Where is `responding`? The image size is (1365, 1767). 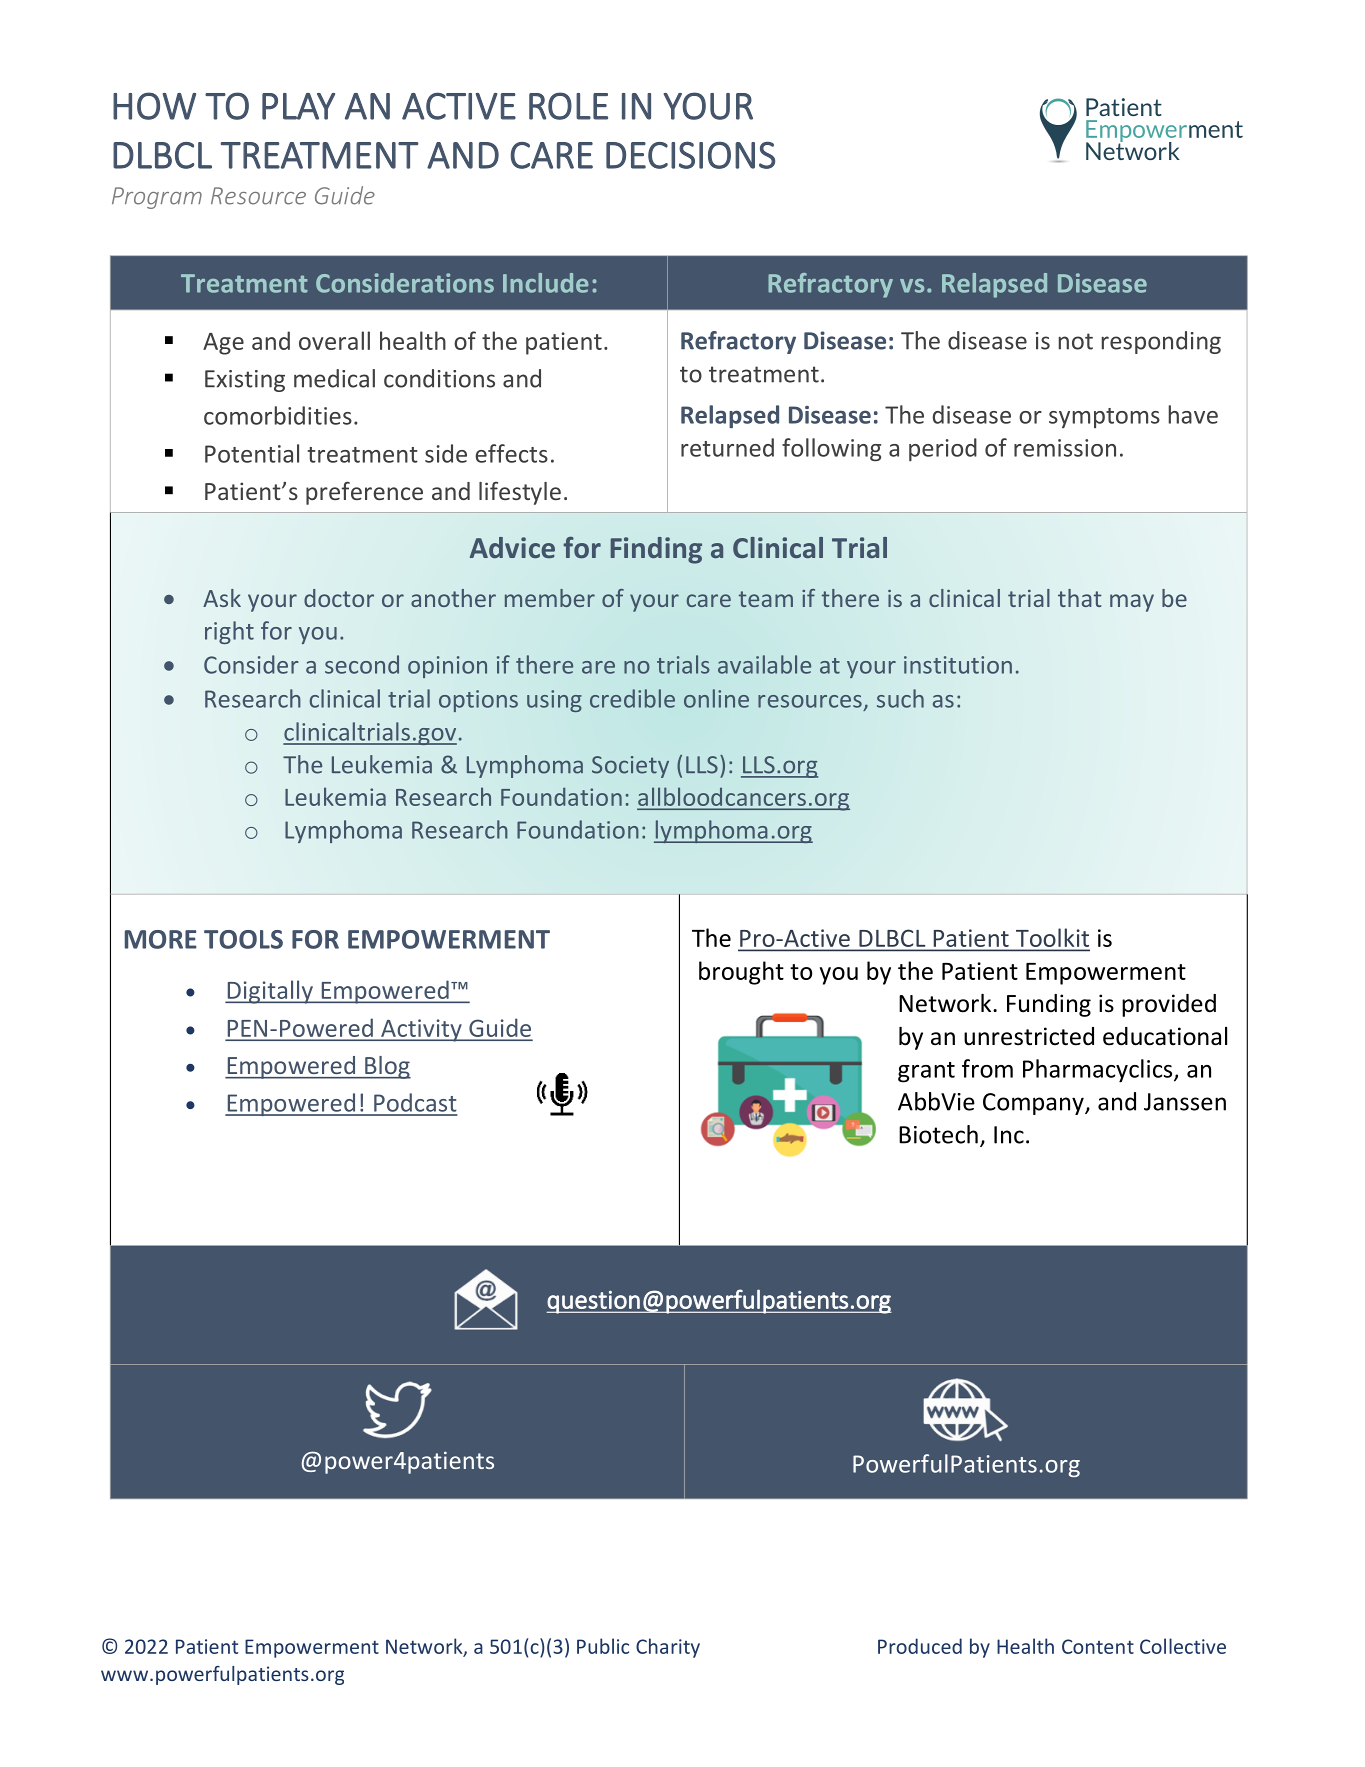 responding is located at coordinates (1161, 342).
